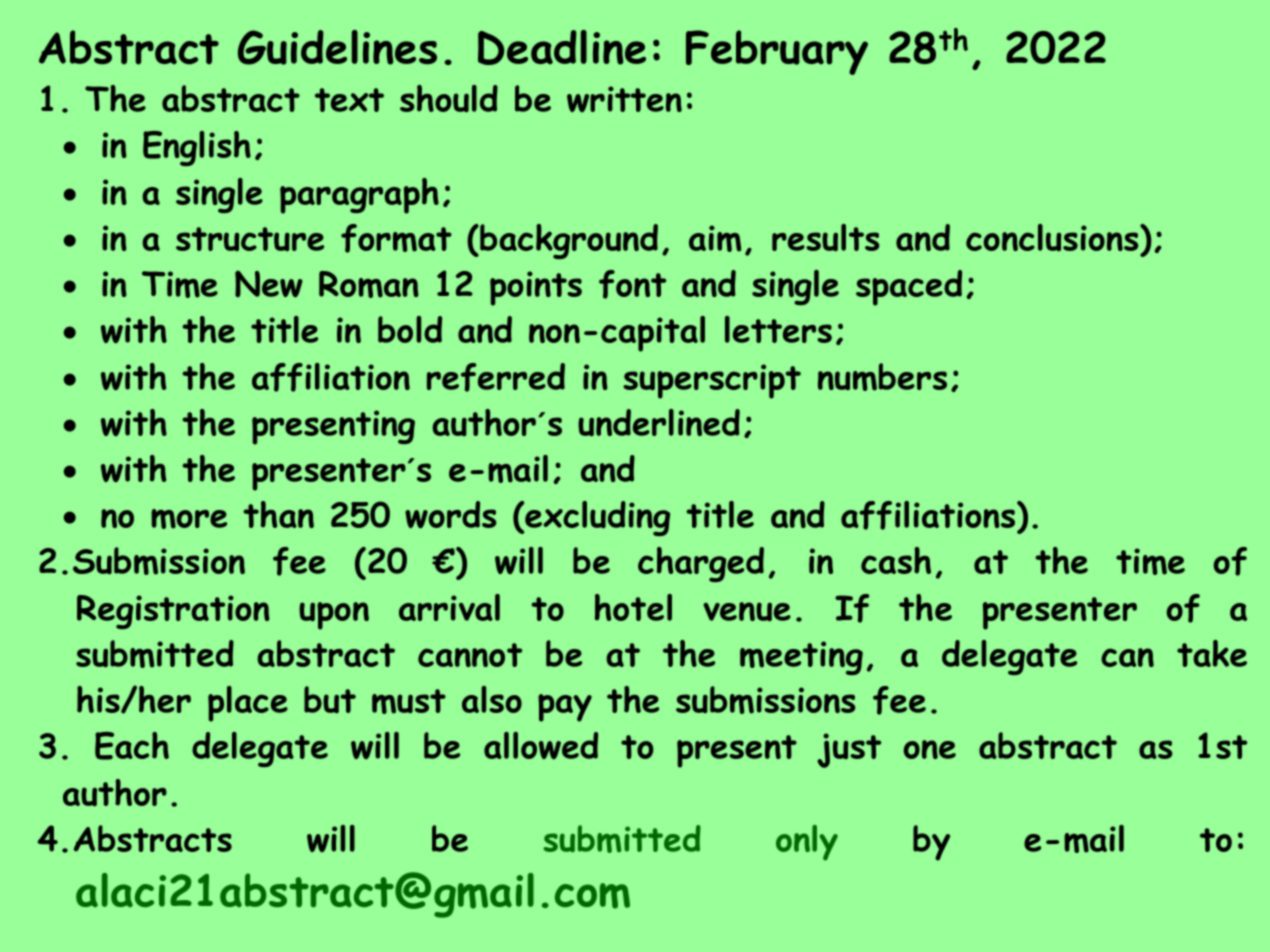 This screenshot has height=952, width=1270. I want to click on cash, so click(896, 560).
